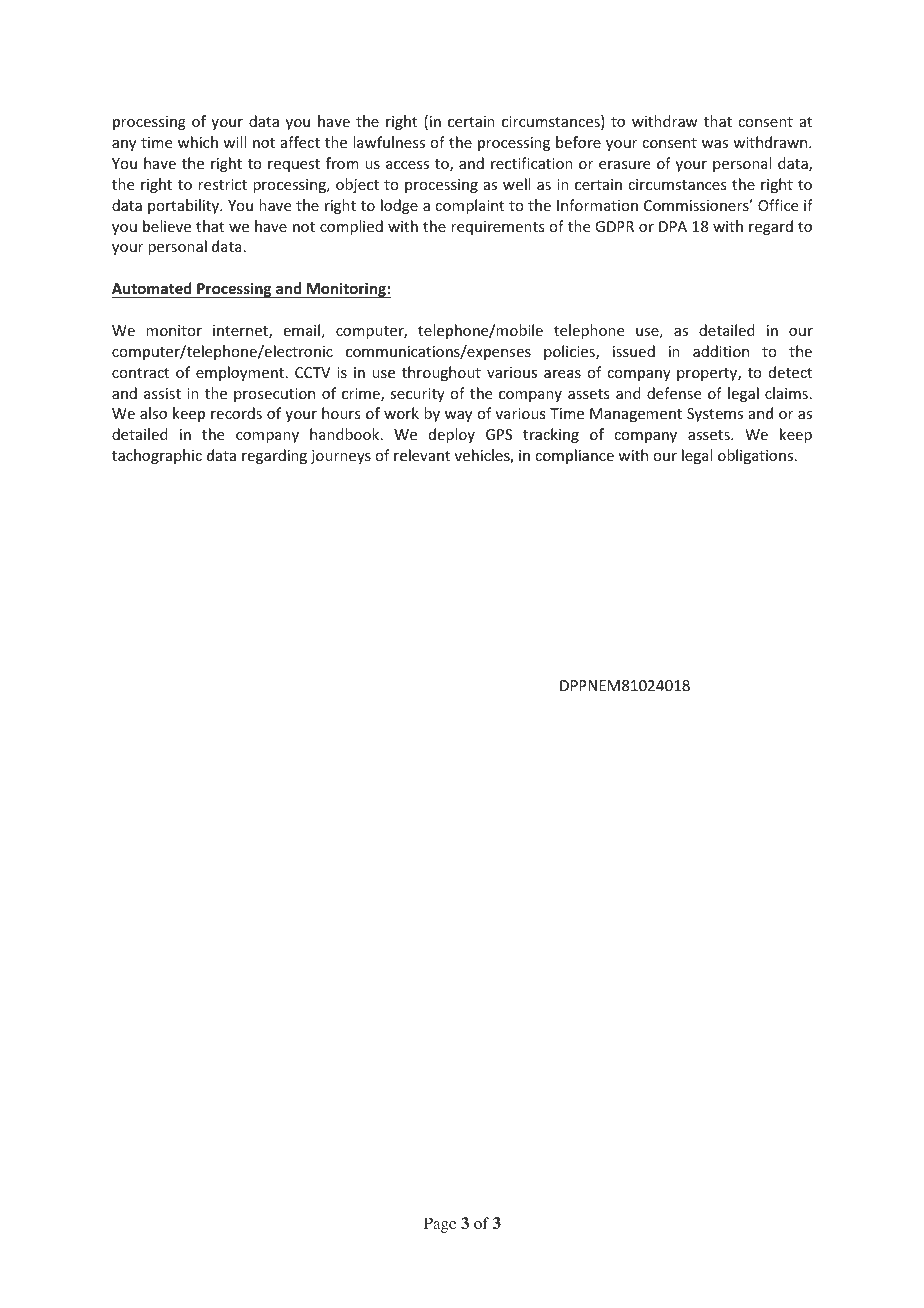 The image size is (924, 1308). What do you see at coordinates (469, 206) in the screenshot?
I see `complaint` at bounding box center [469, 206].
